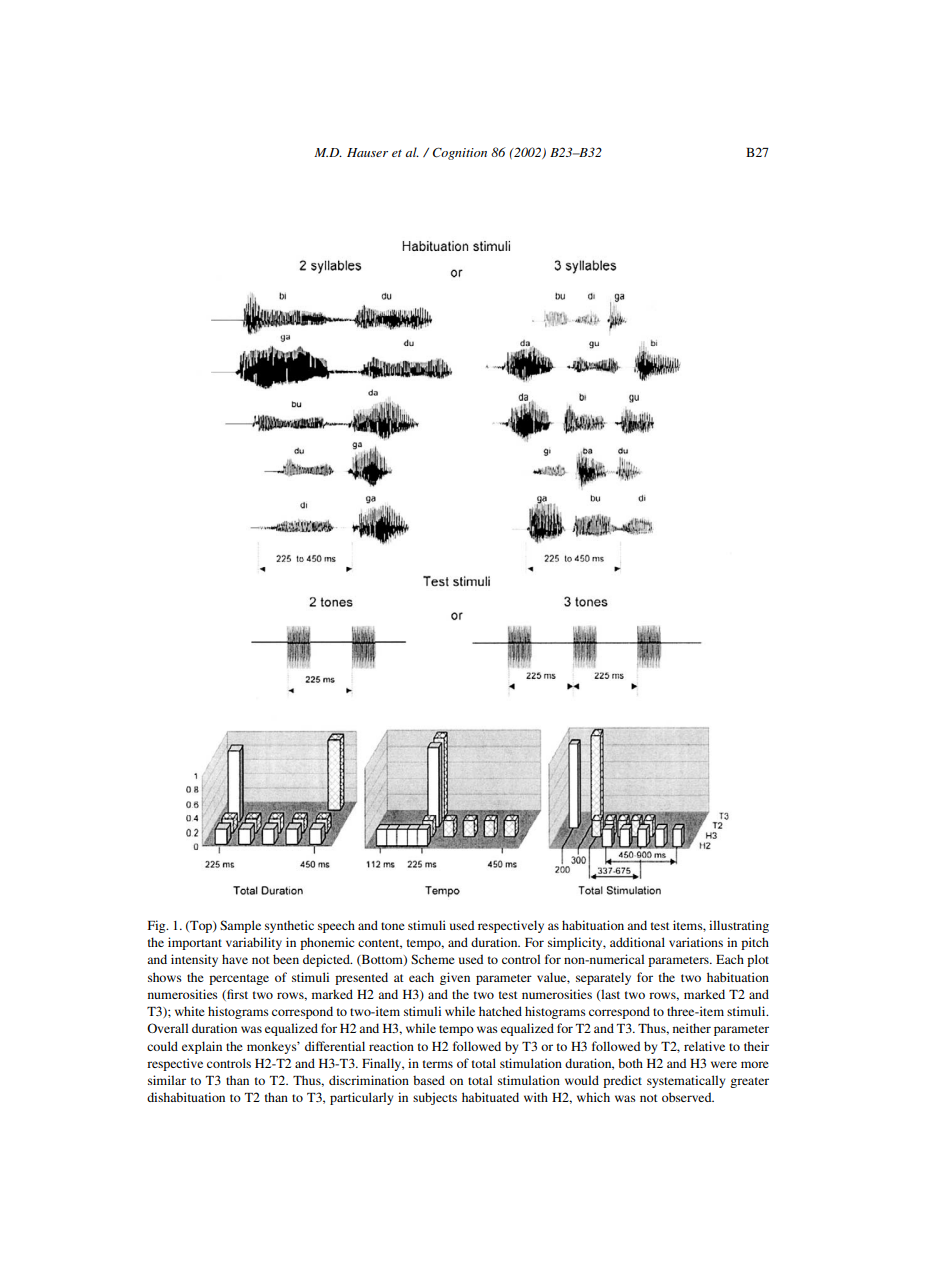  What do you see at coordinates (433, 959) in the document?
I see `Scheme` at bounding box center [433, 959].
